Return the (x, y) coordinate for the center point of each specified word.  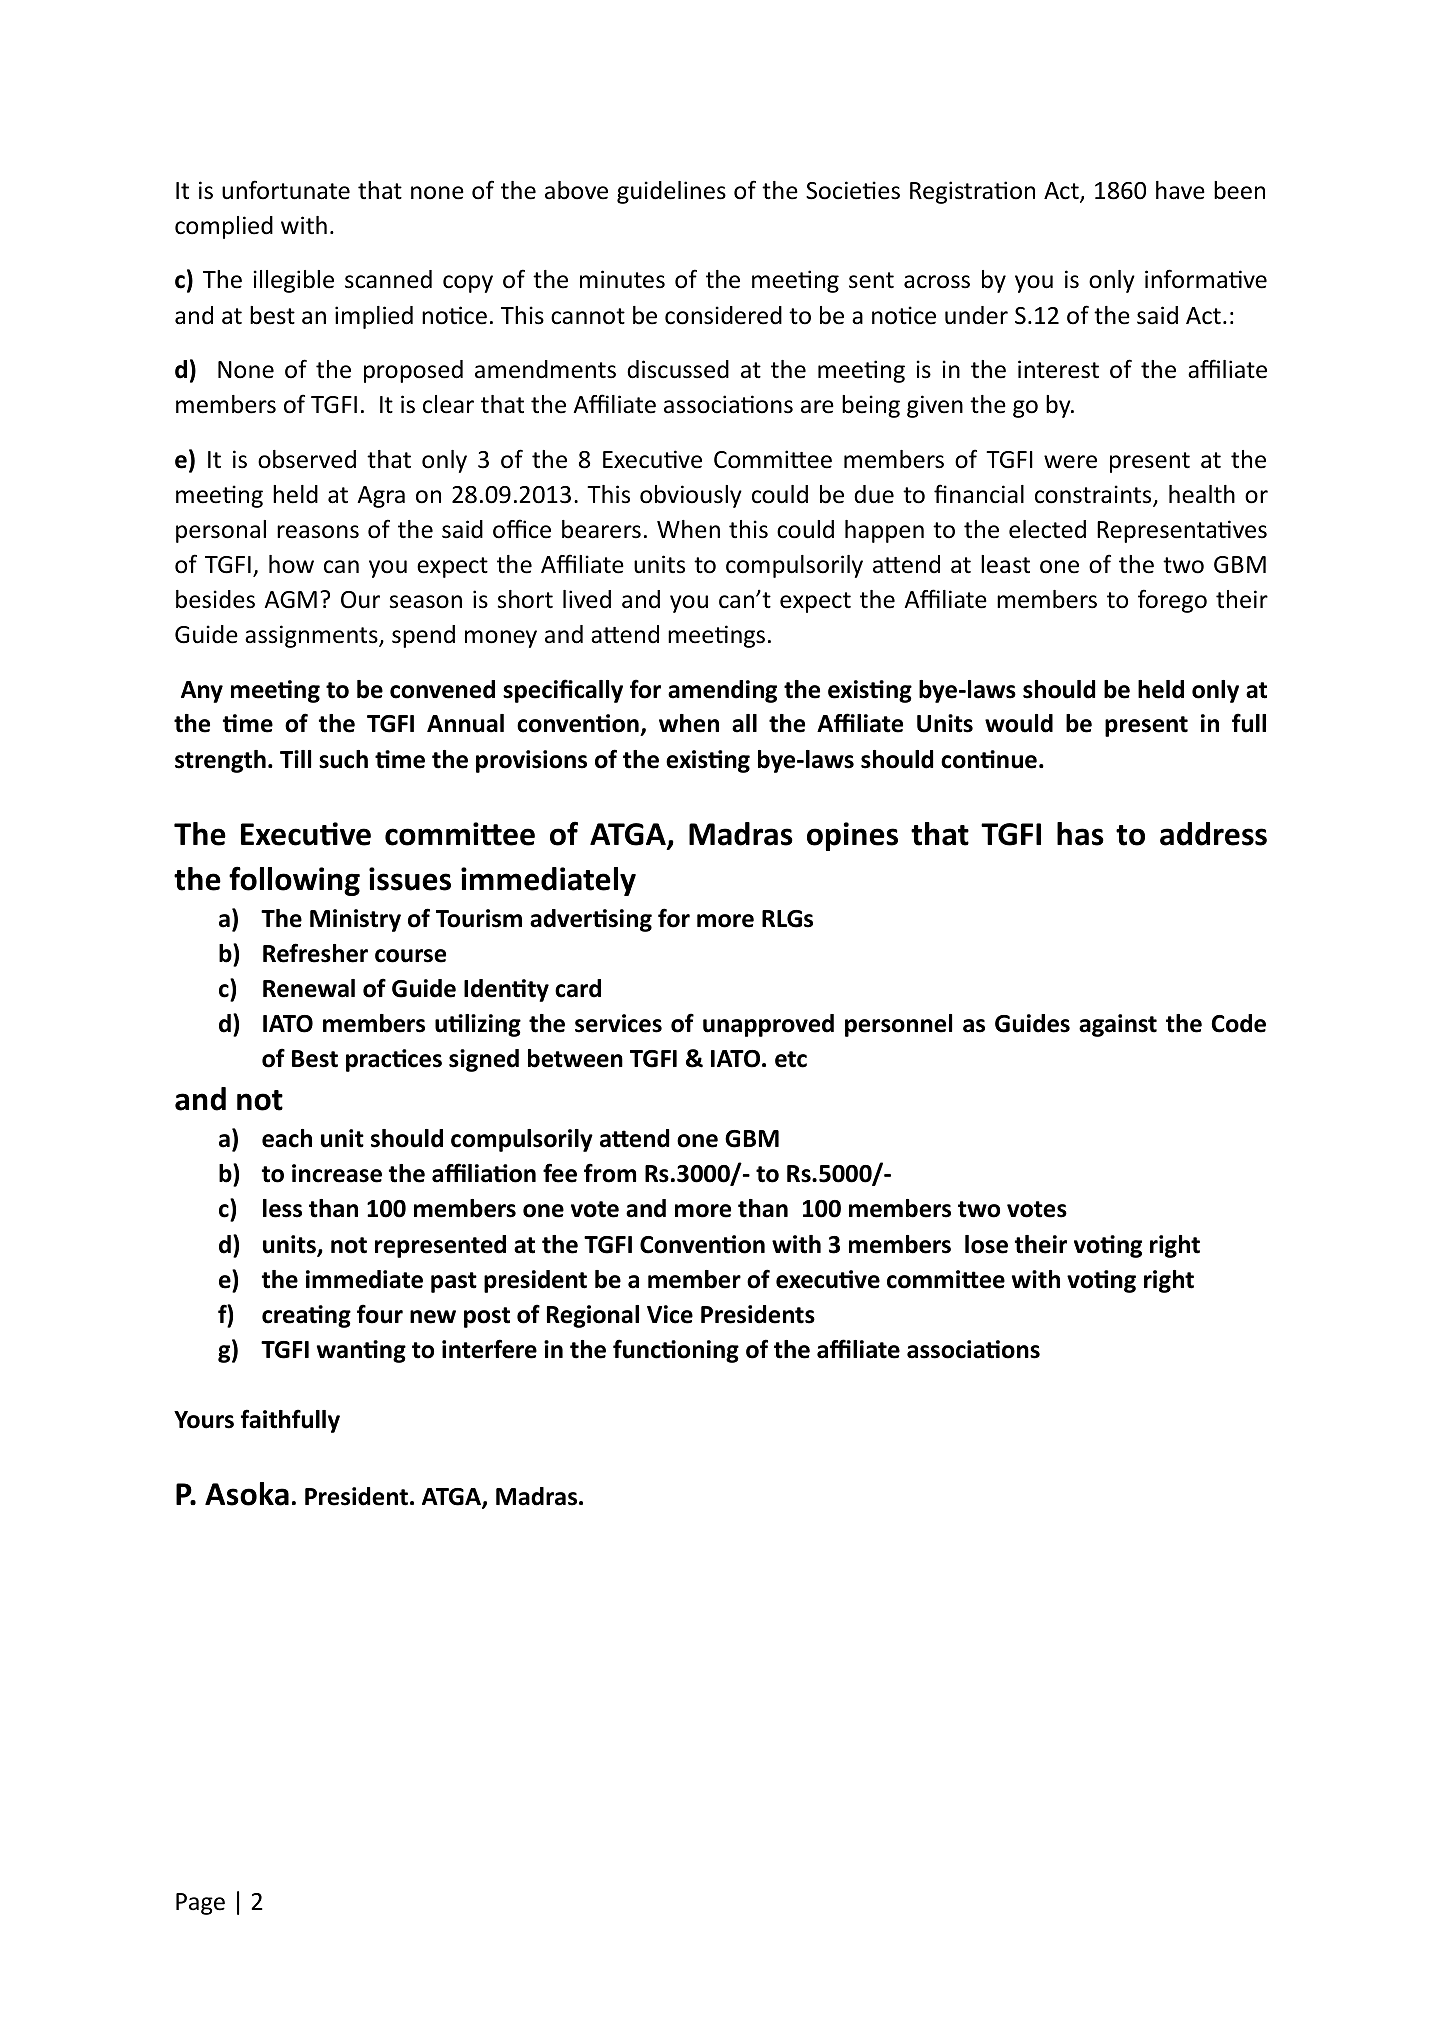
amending (722, 691)
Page (200, 1904)
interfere (489, 1349)
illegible (294, 281)
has (1080, 834)
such (343, 759)
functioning (676, 1351)
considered (723, 315)
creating (306, 1316)
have (1180, 190)
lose (986, 1244)
